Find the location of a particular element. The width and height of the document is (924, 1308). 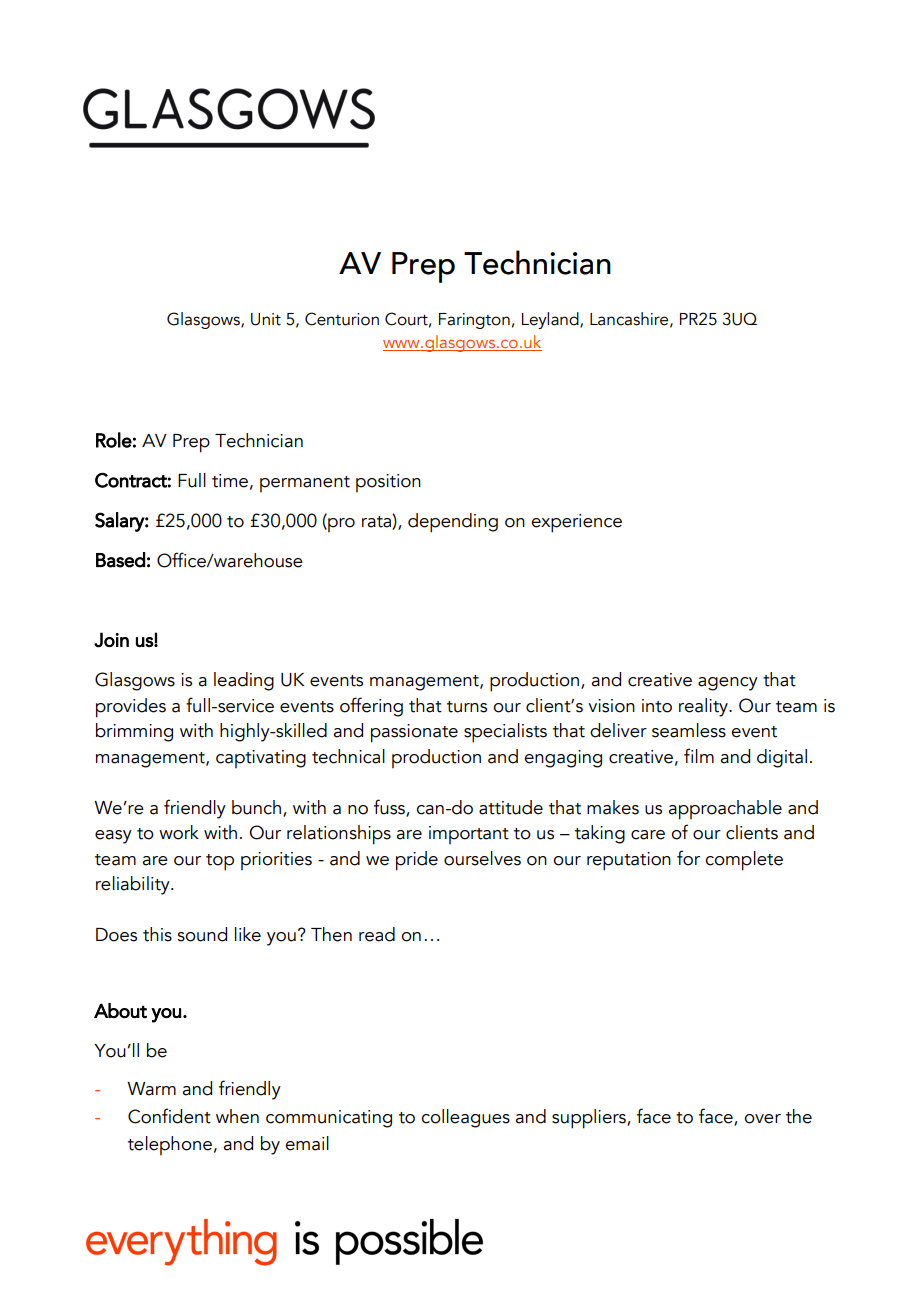

Confident is located at coordinates (169, 1116).
